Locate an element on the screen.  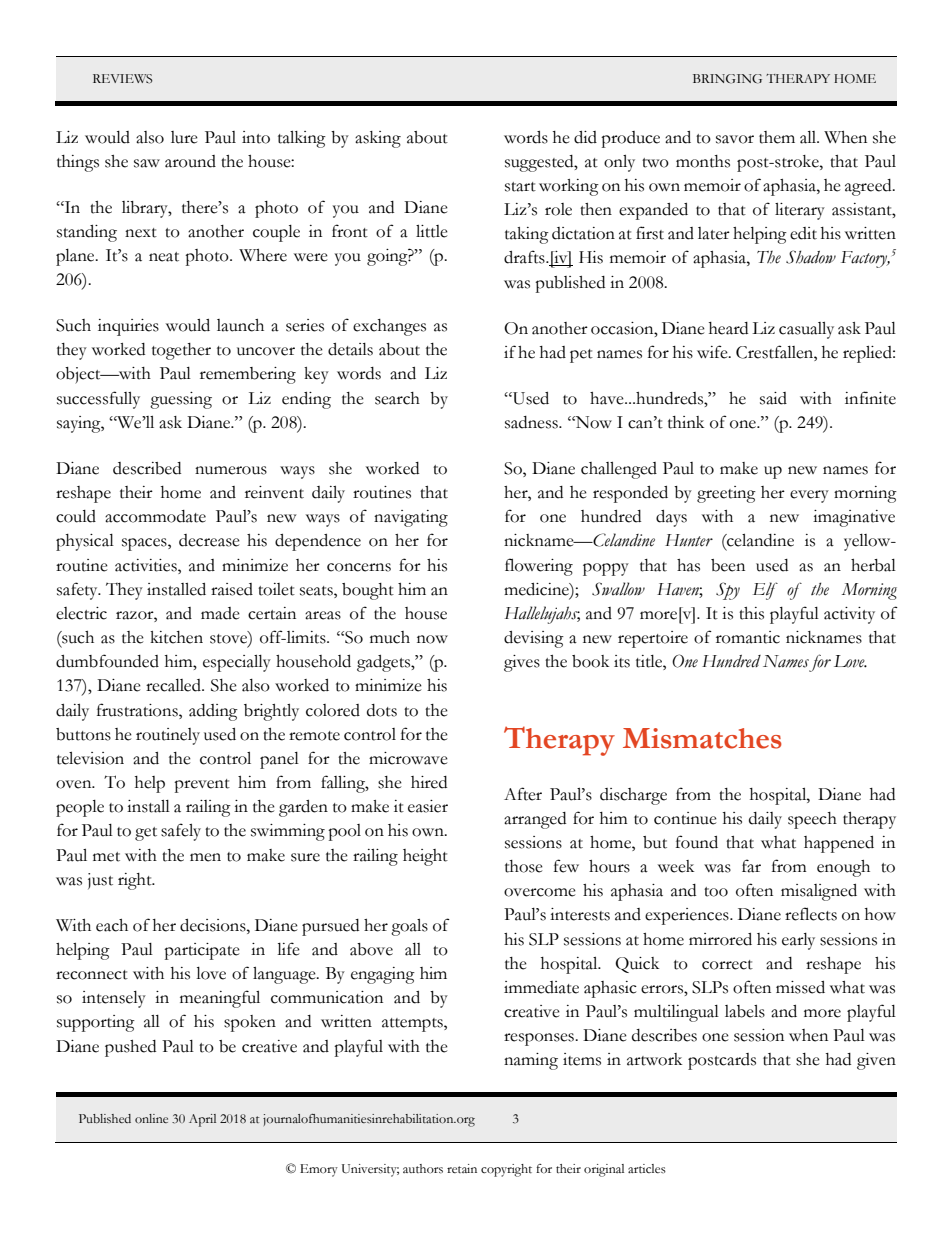
them is located at coordinates (777, 137).
